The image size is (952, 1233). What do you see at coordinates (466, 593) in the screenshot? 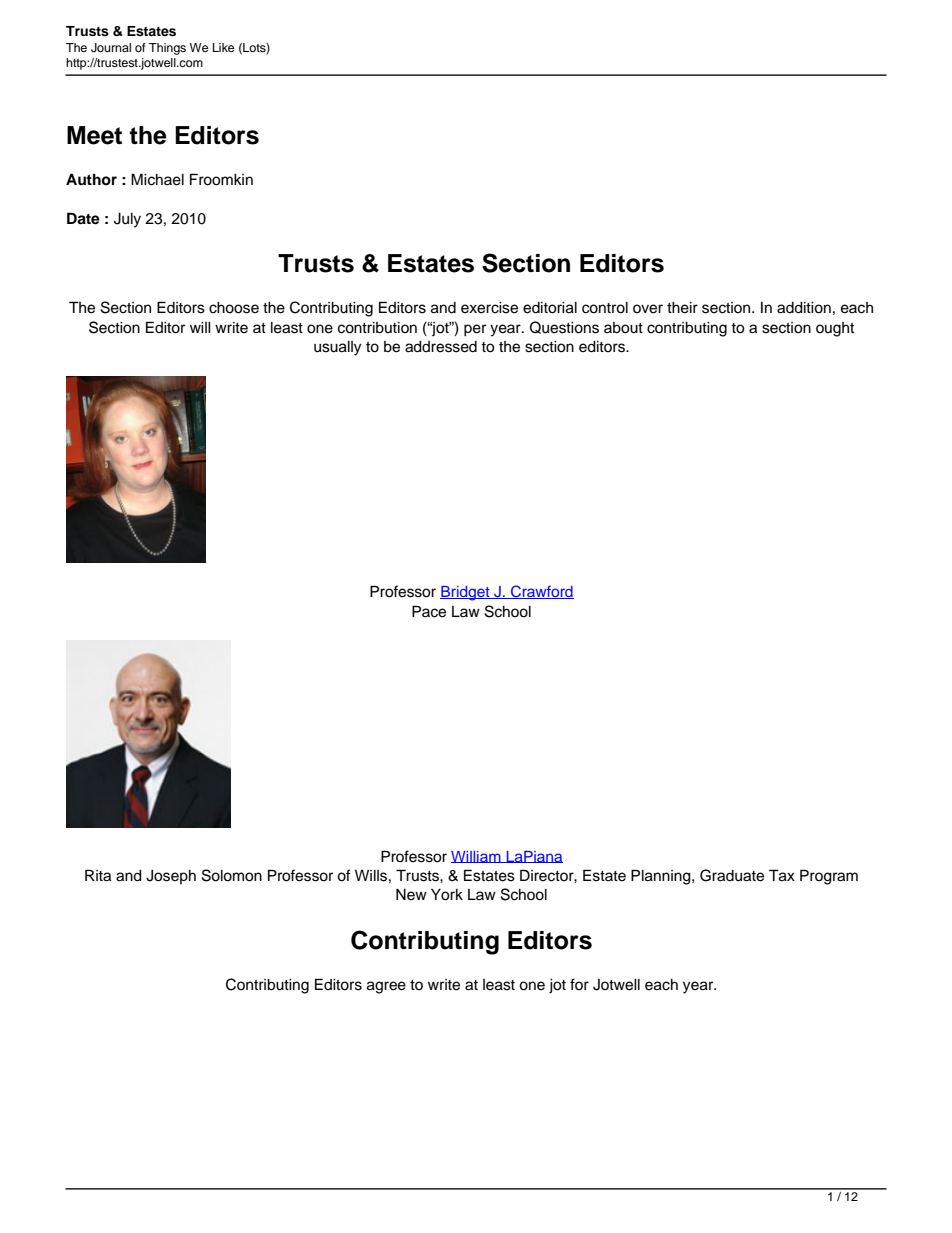
I see `Bridget` at bounding box center [466, 593].
